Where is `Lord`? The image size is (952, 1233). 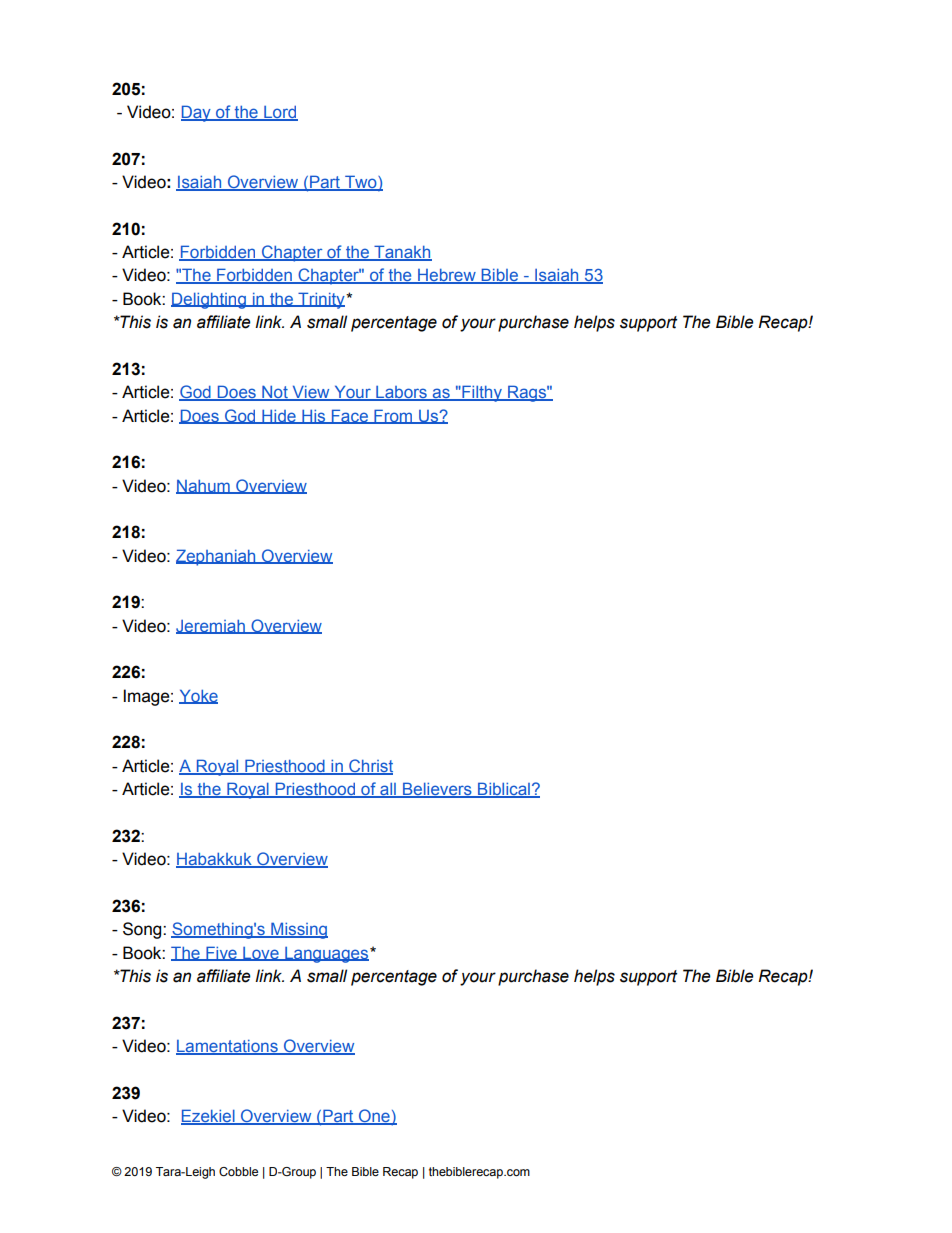
Lord is located at coordinates (280, 113).
